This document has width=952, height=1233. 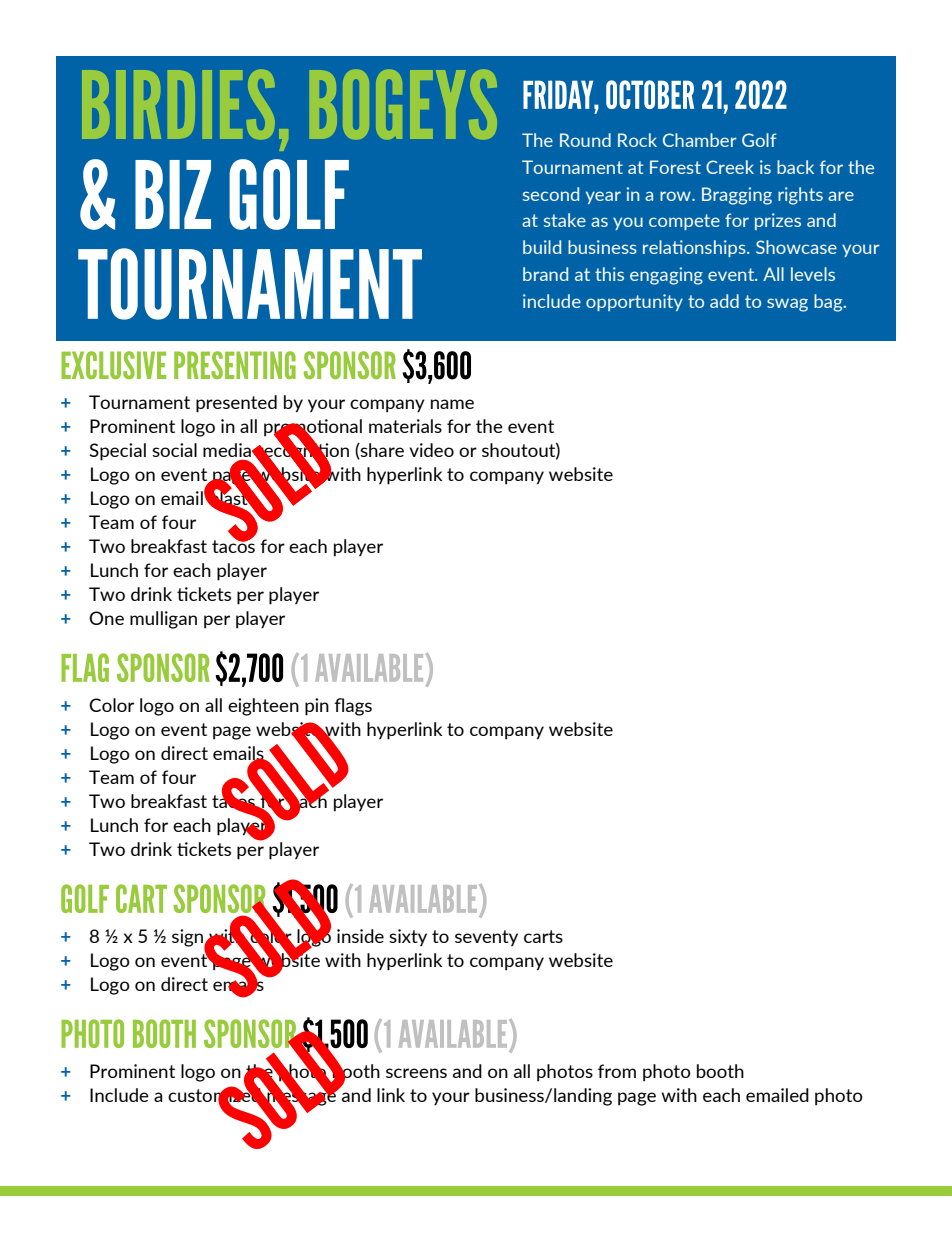 I want to click on Creek, so click(x=730, y=167).
